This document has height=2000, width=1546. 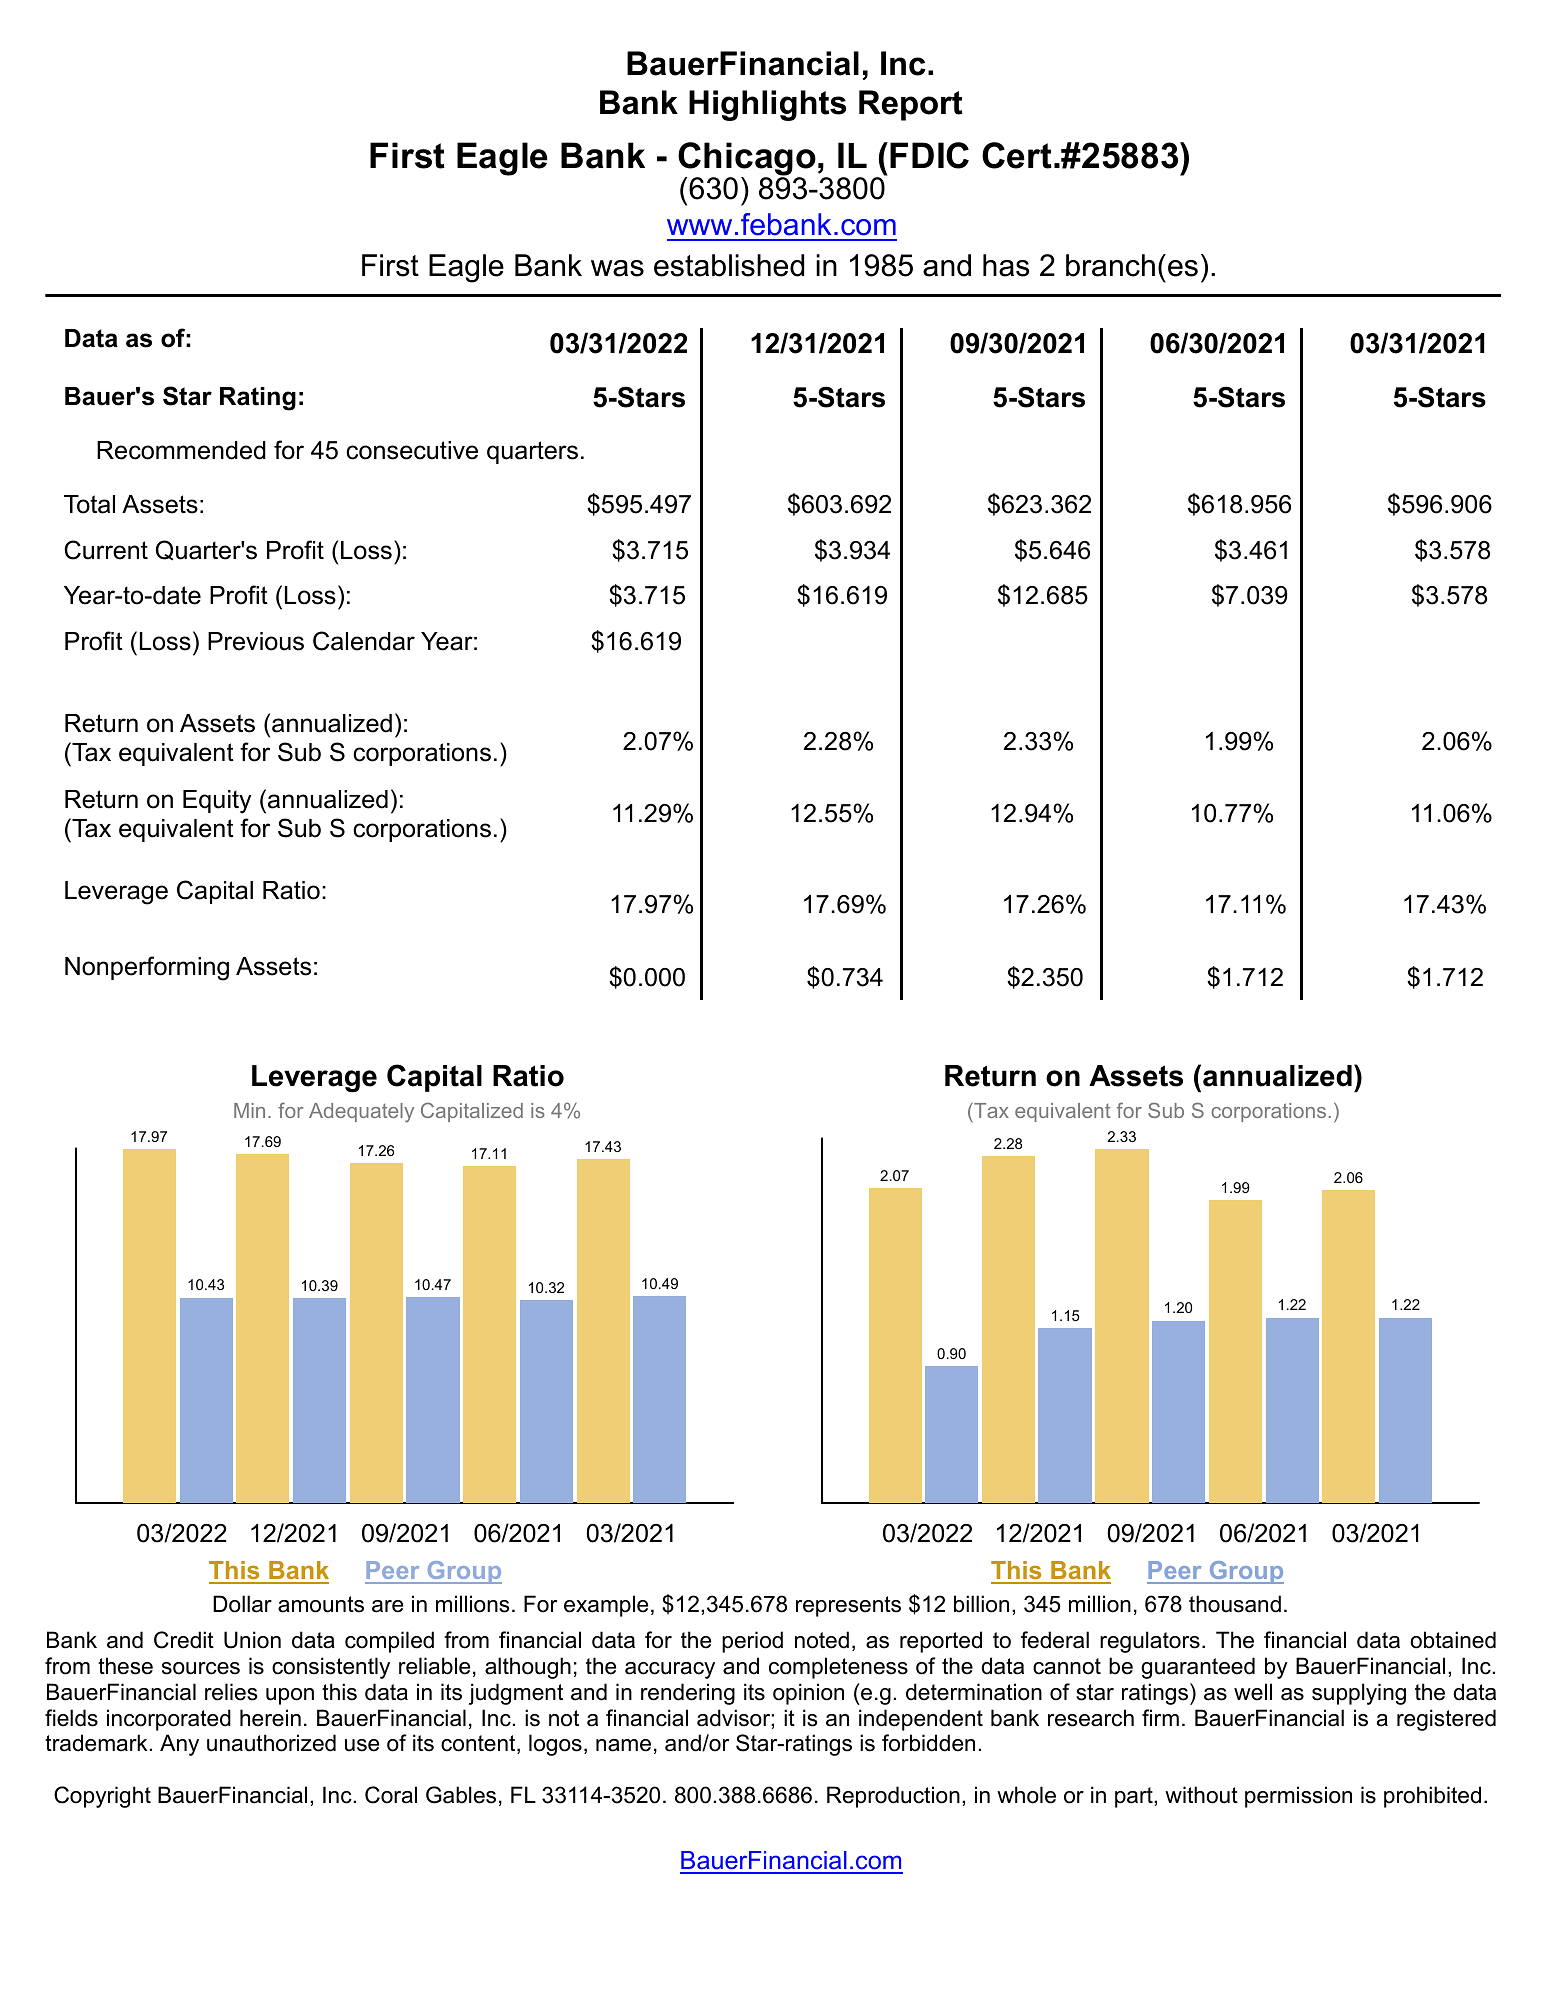 I want to click on opinion, so click(x=808, y=1694).
